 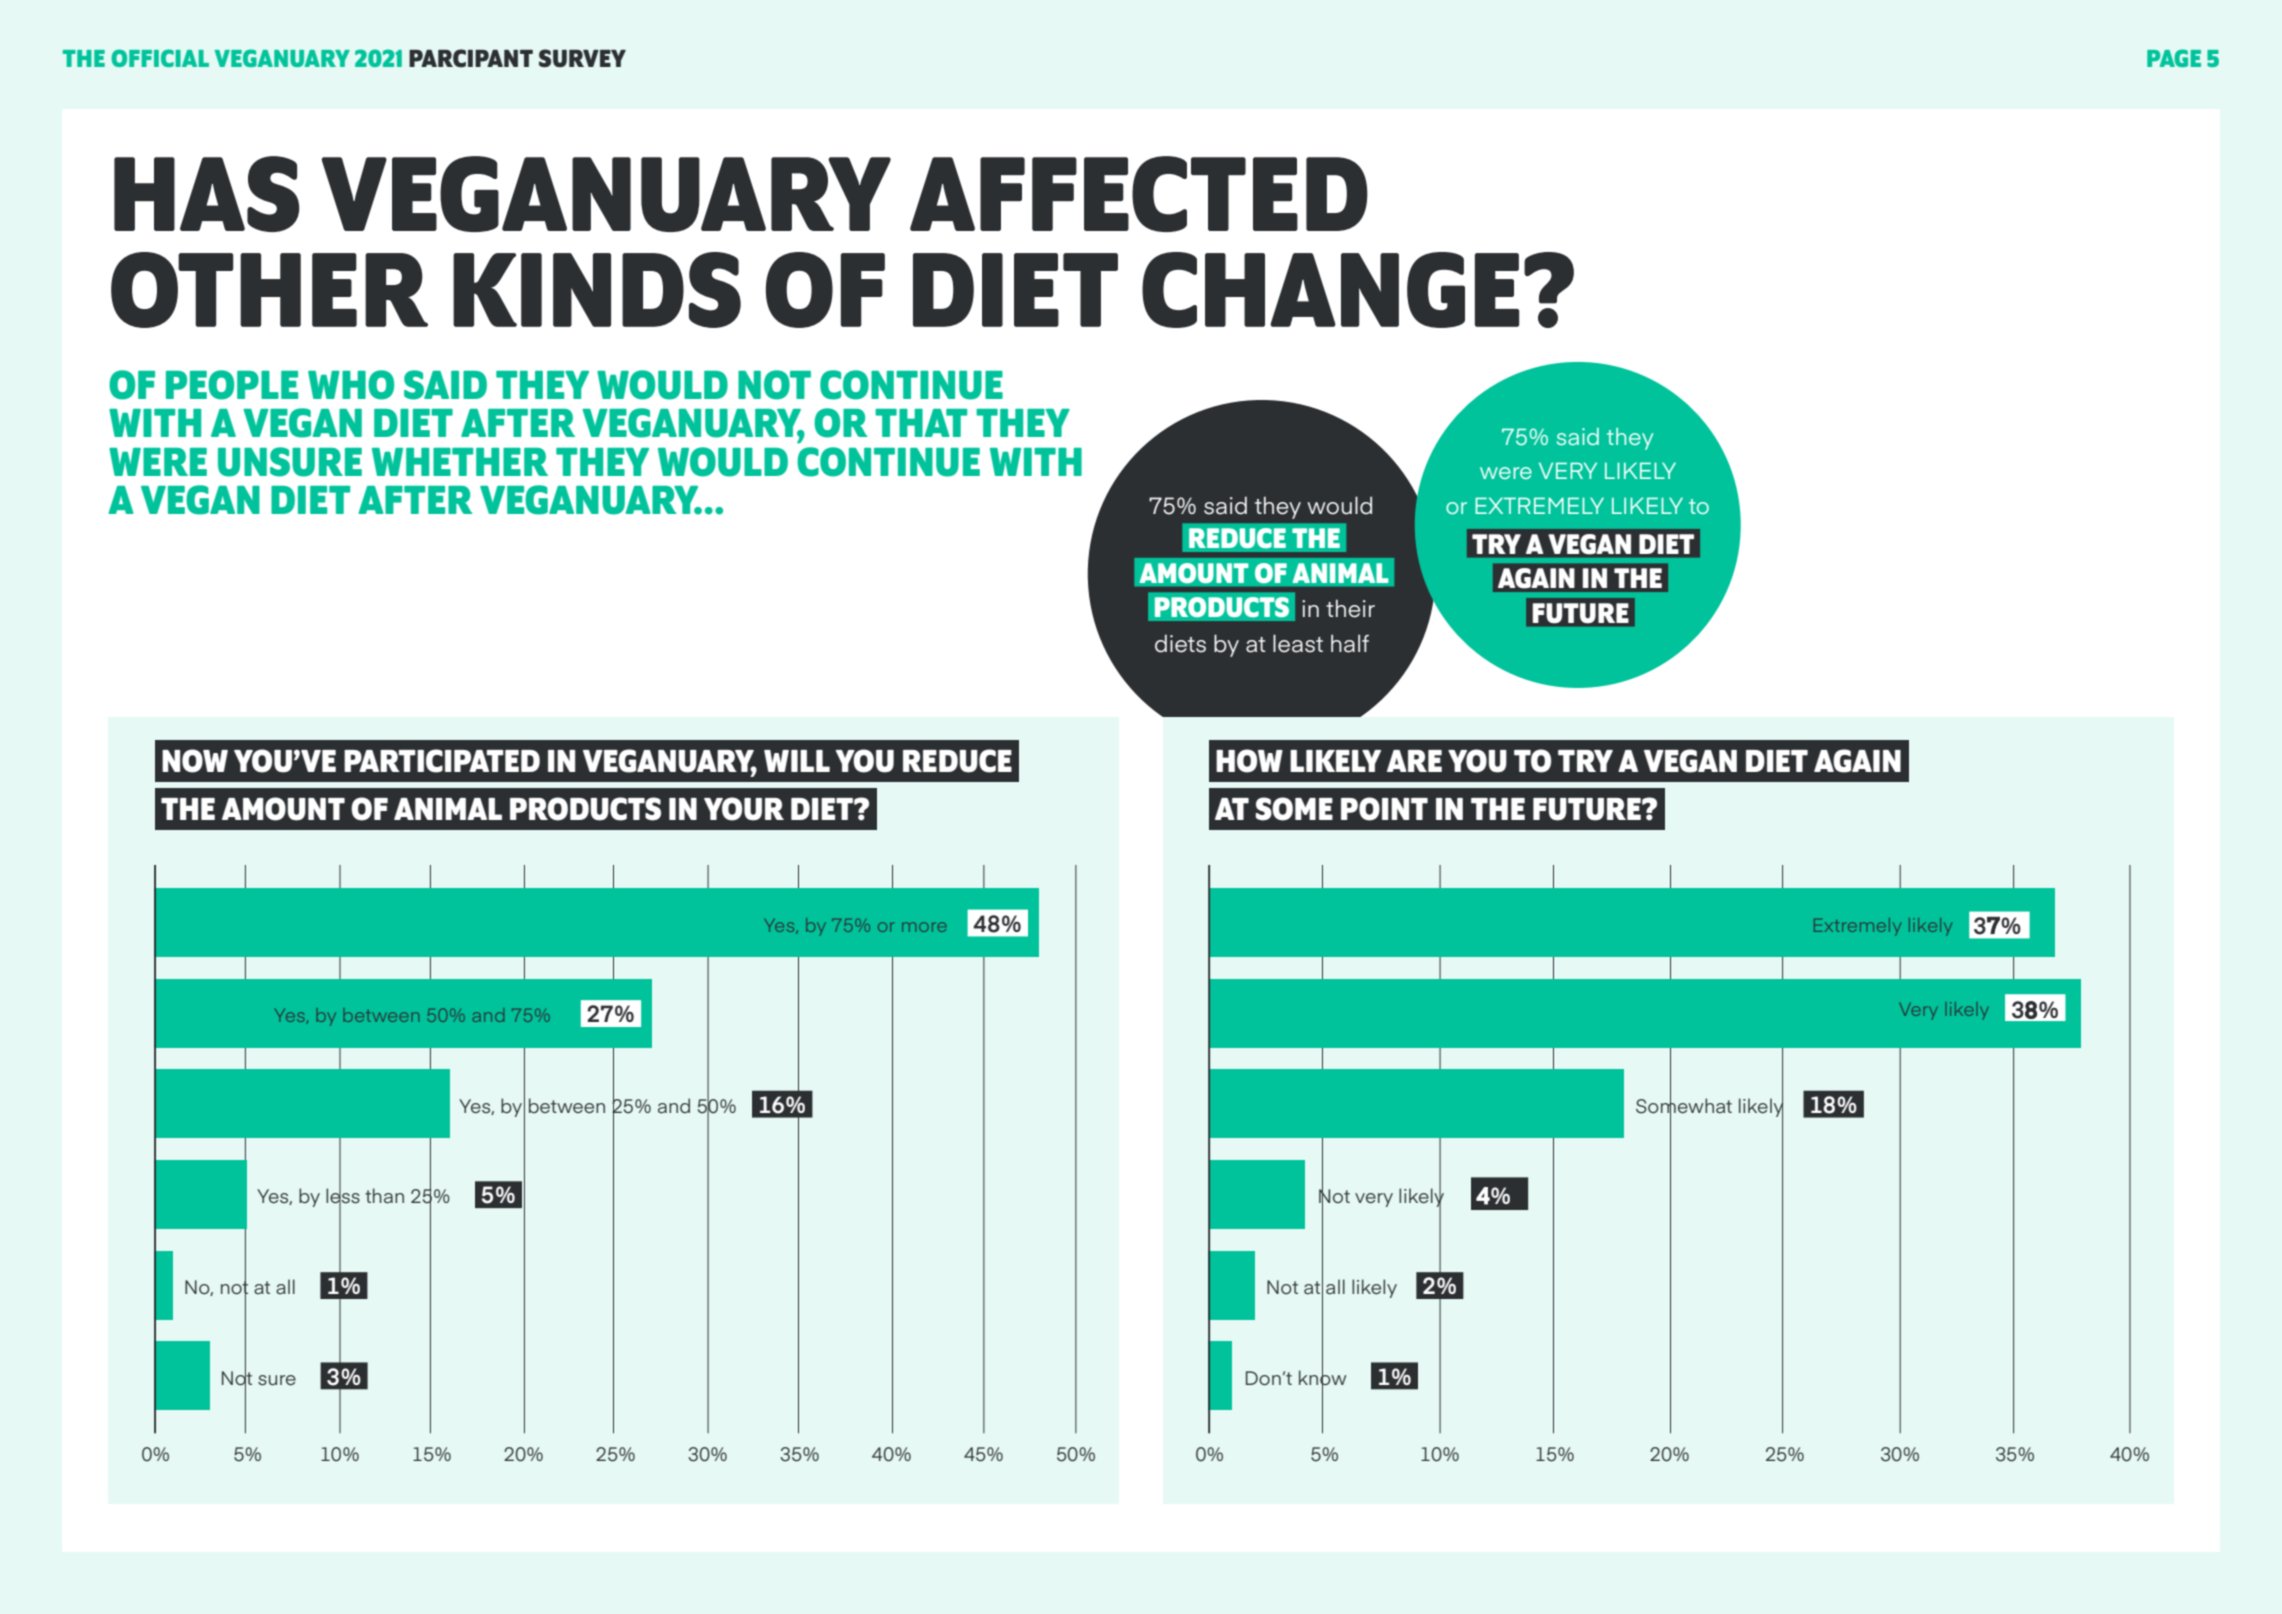 What do you see at coordinates (2174, 58) in the document?
I see `PAGE` at bounding box center [2174, 58].
